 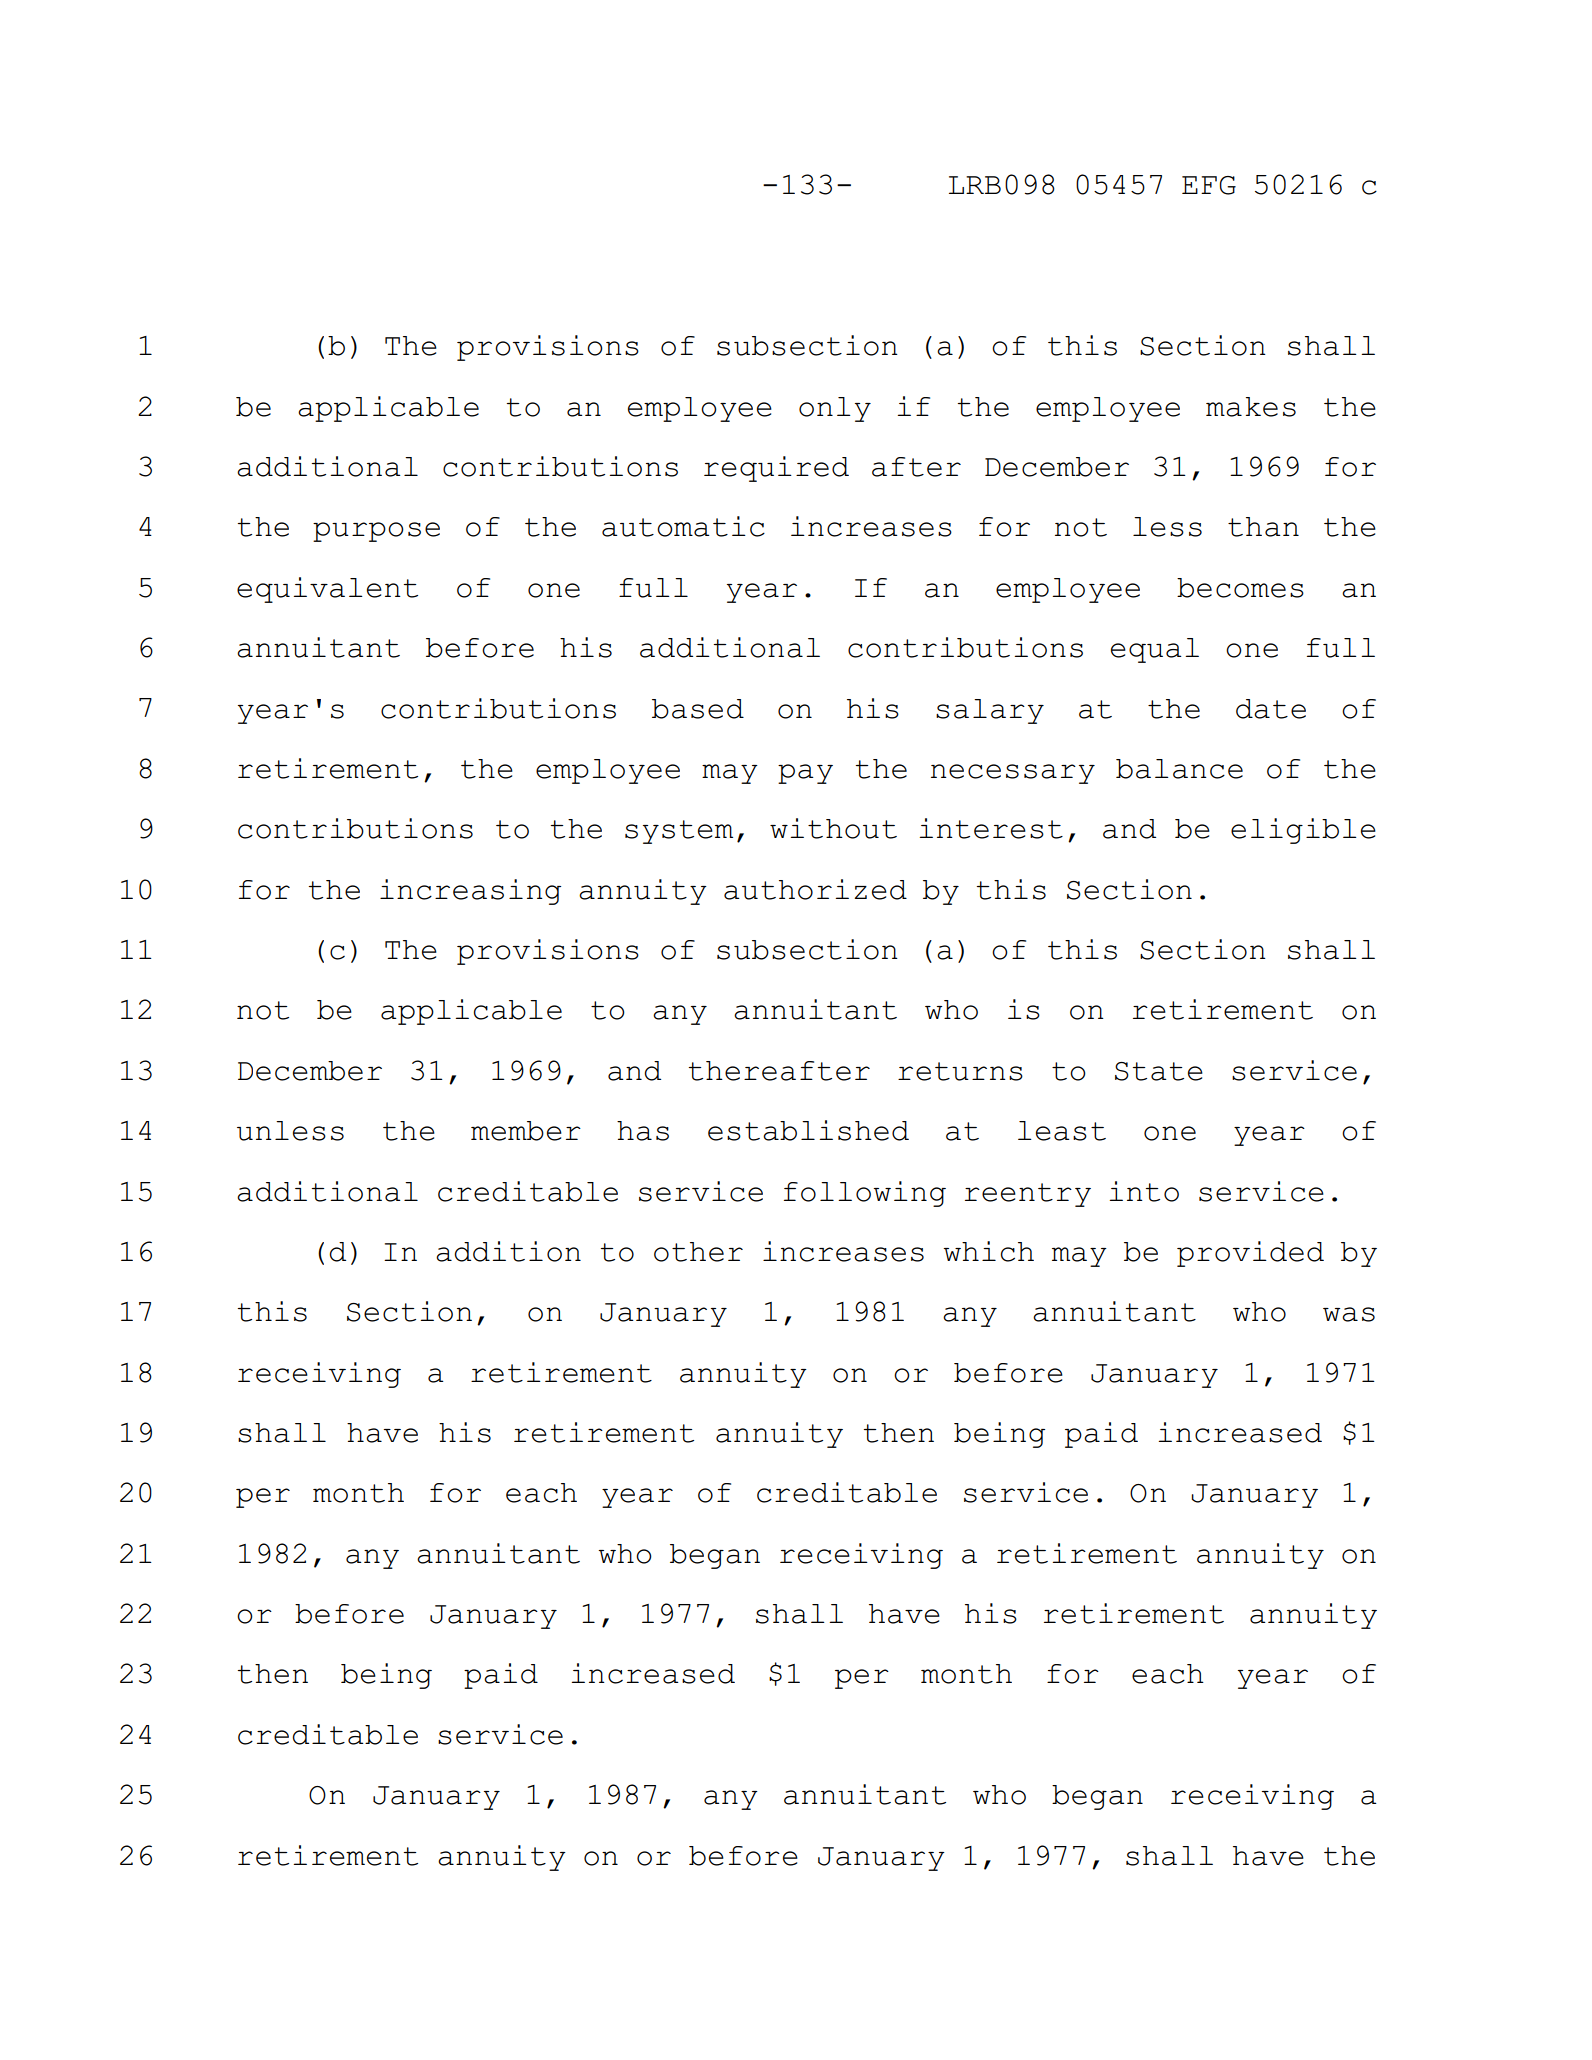 What do you see at coordinates (815, 889) in the image?
I see `authorized` at bounding box center [815, 889].
